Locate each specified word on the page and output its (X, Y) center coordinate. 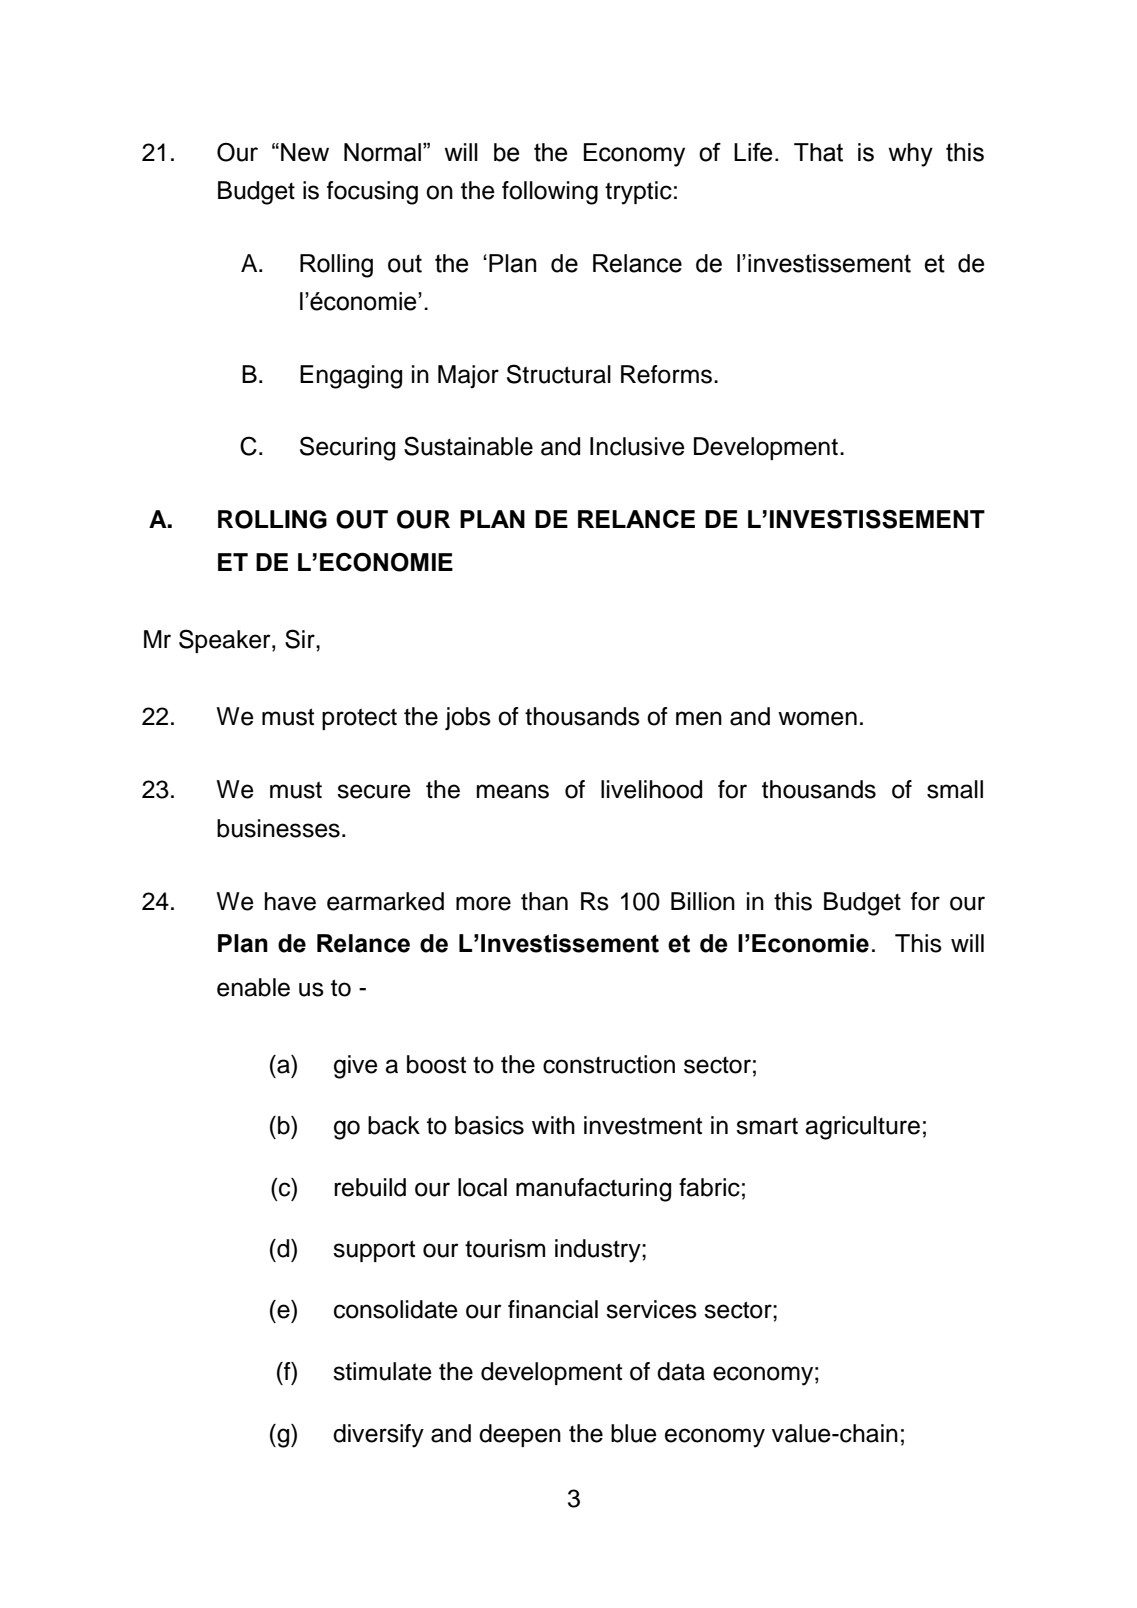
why (911, 155)
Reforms (666, 374)
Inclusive (637, 446)
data (681, 1371)
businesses (278, 828)
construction (609, 1064)
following (550, 193)
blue (634, 1433)
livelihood (651, 789)
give (356, 1067)
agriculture (862, 1128)
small (955, 789)
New (305, 152)
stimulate (382, 1371)
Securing (347, 448)
